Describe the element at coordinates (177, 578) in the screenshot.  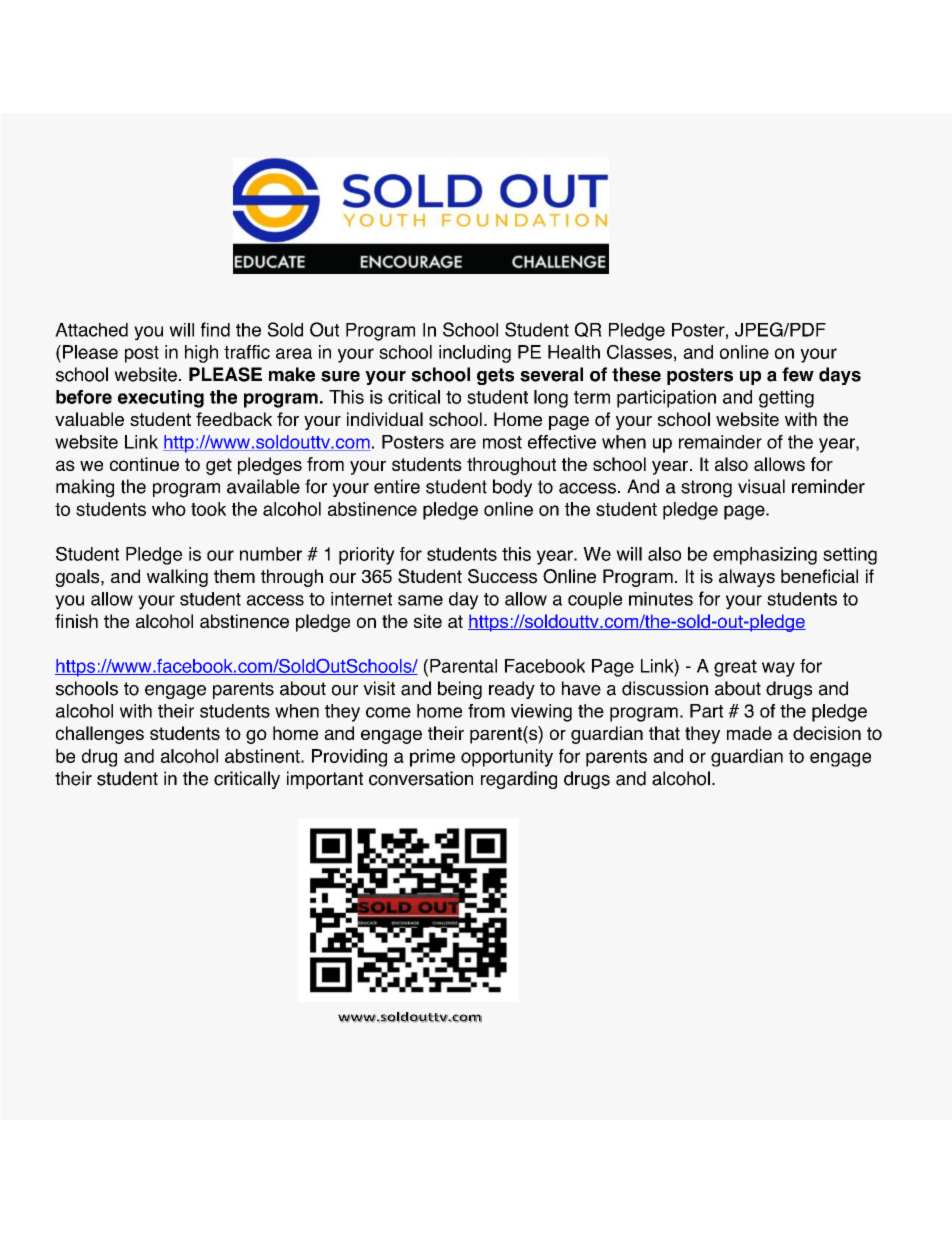
I see `walking` at that location.
